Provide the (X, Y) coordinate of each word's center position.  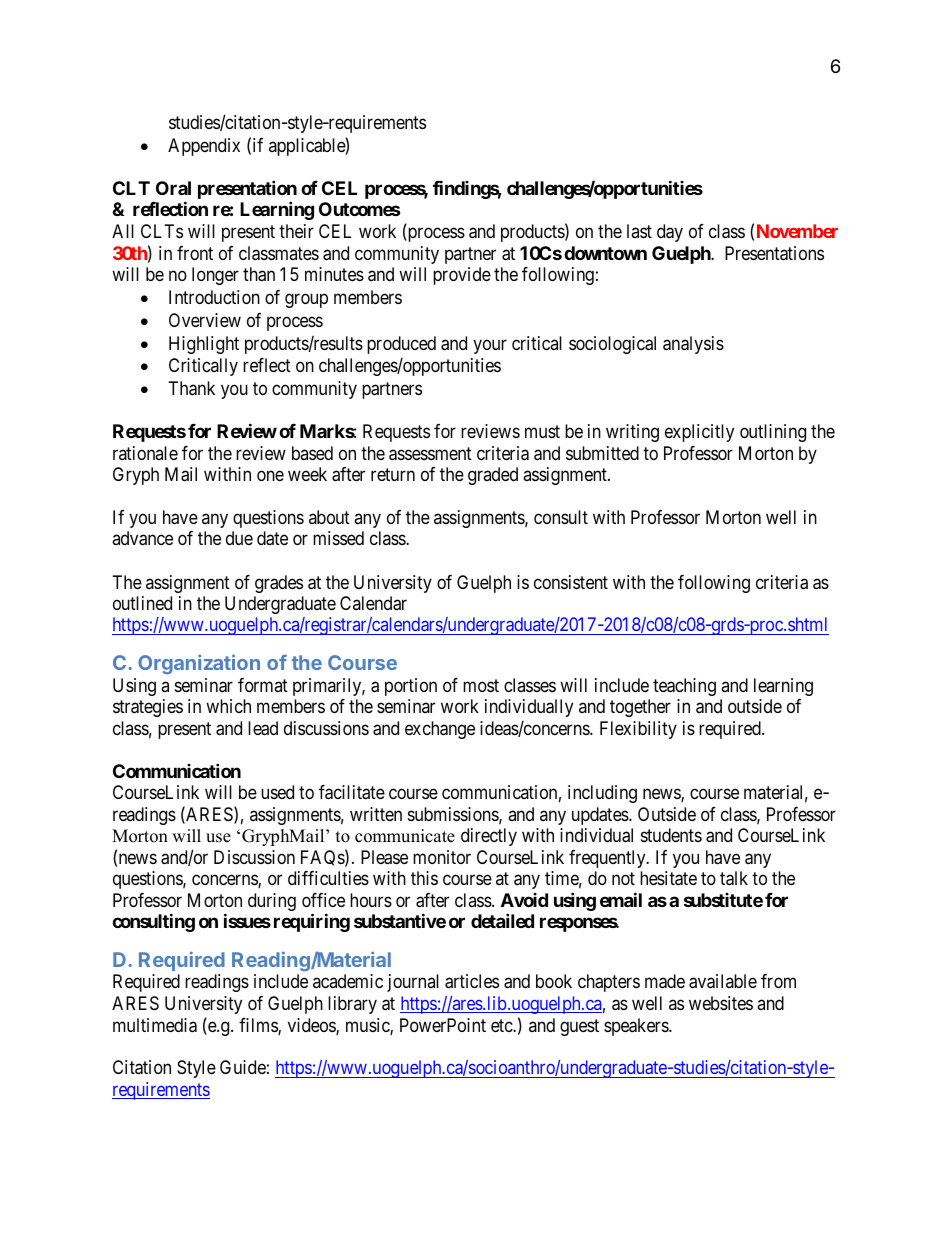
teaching (684, 687)
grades (279, 584)
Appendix (204, 147)
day (670, 233)
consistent (571, 582)
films (259, 1026)
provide (462, 276)
